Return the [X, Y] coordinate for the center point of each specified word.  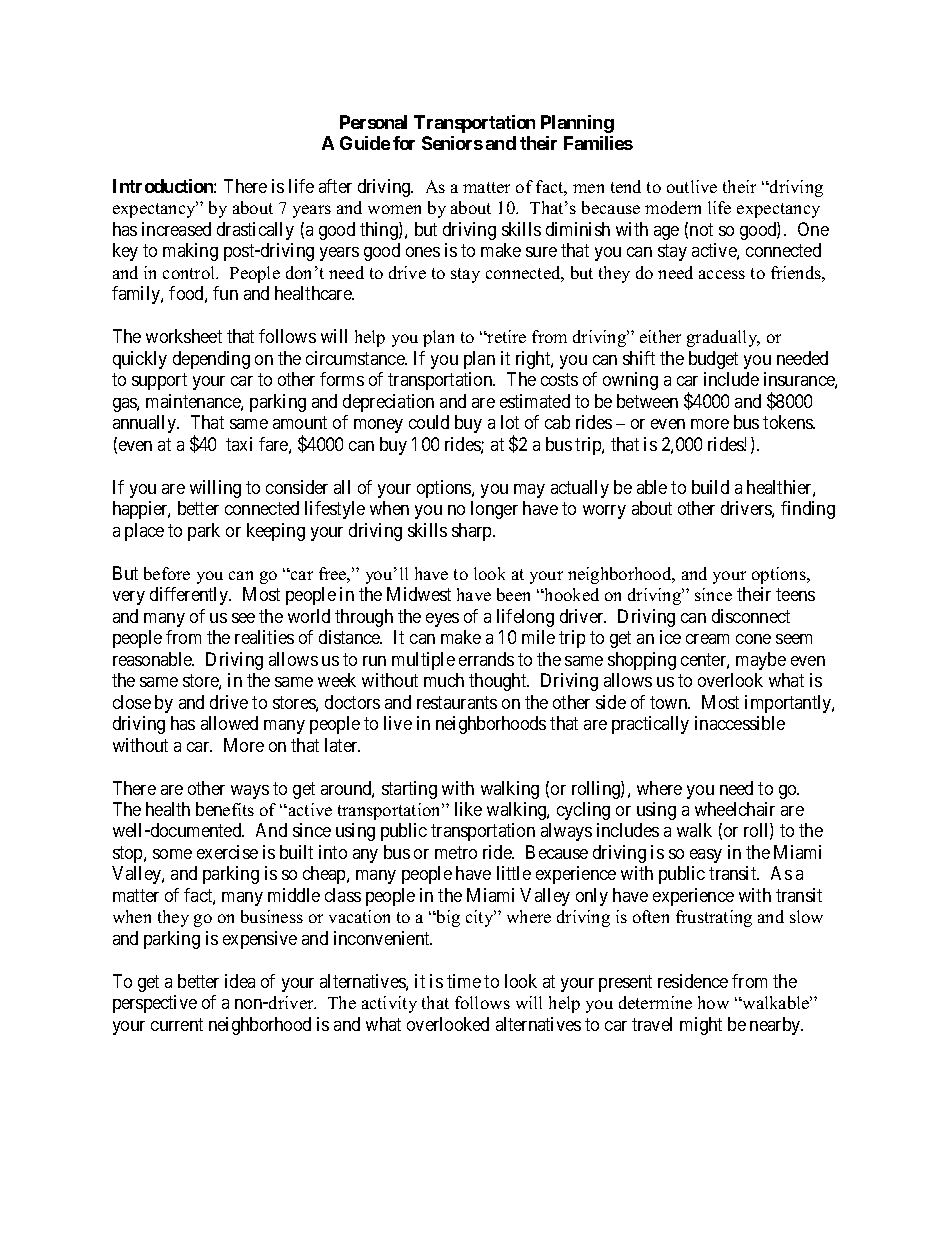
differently [190, 596]
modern [673, 207]
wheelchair [735, 809]
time [464, 981]
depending [211, 360]
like [468, 809]
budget [713, 360]
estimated [535, 401]
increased [176, 229]
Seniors [452, 143]
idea [240, 981]
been [513, 594]
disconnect [751, 616]
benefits [225, 809]
